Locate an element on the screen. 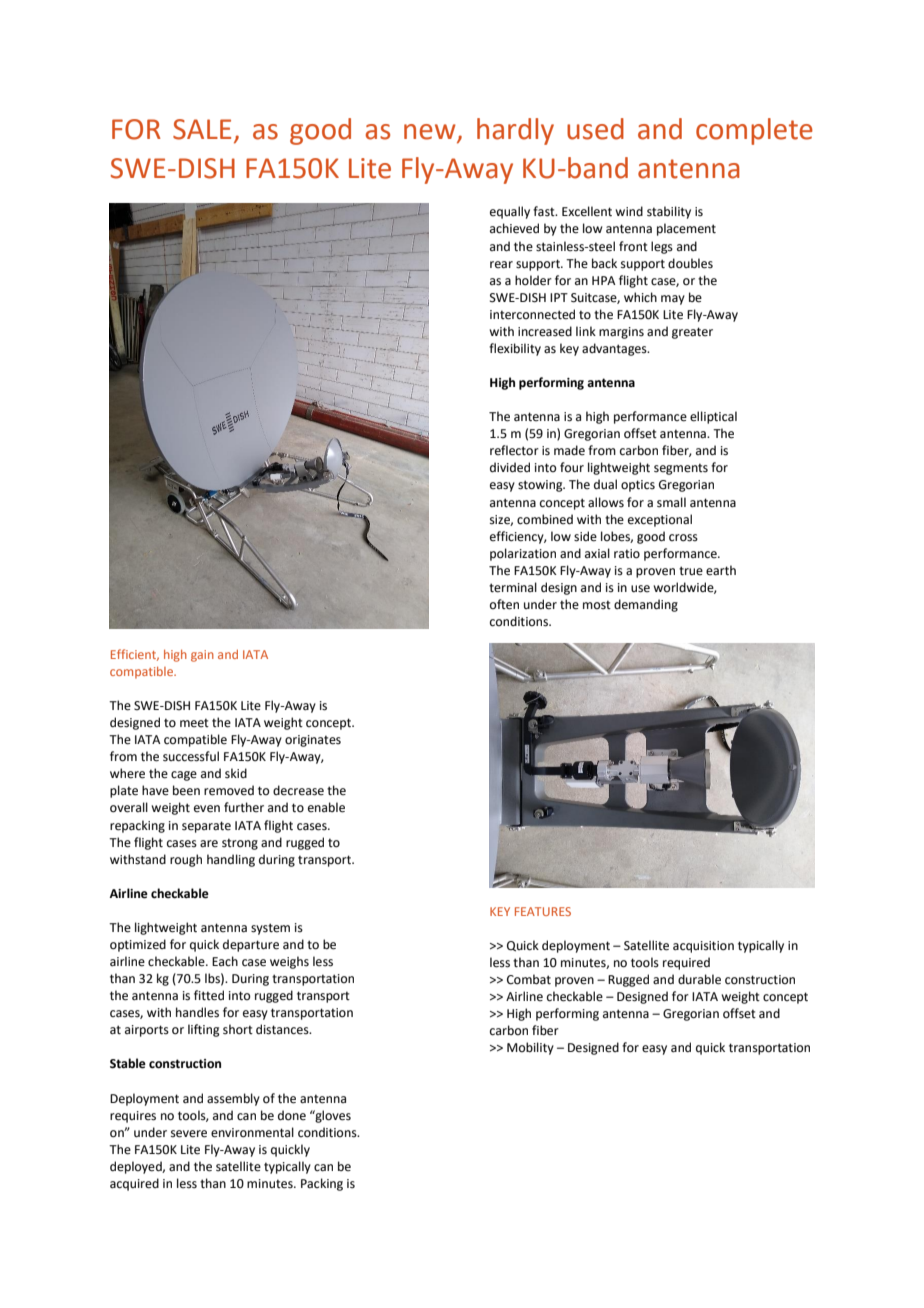 Image resolution: width=924 pixels, height=1308 pixels. stability is located at coordinates (669, 212).
